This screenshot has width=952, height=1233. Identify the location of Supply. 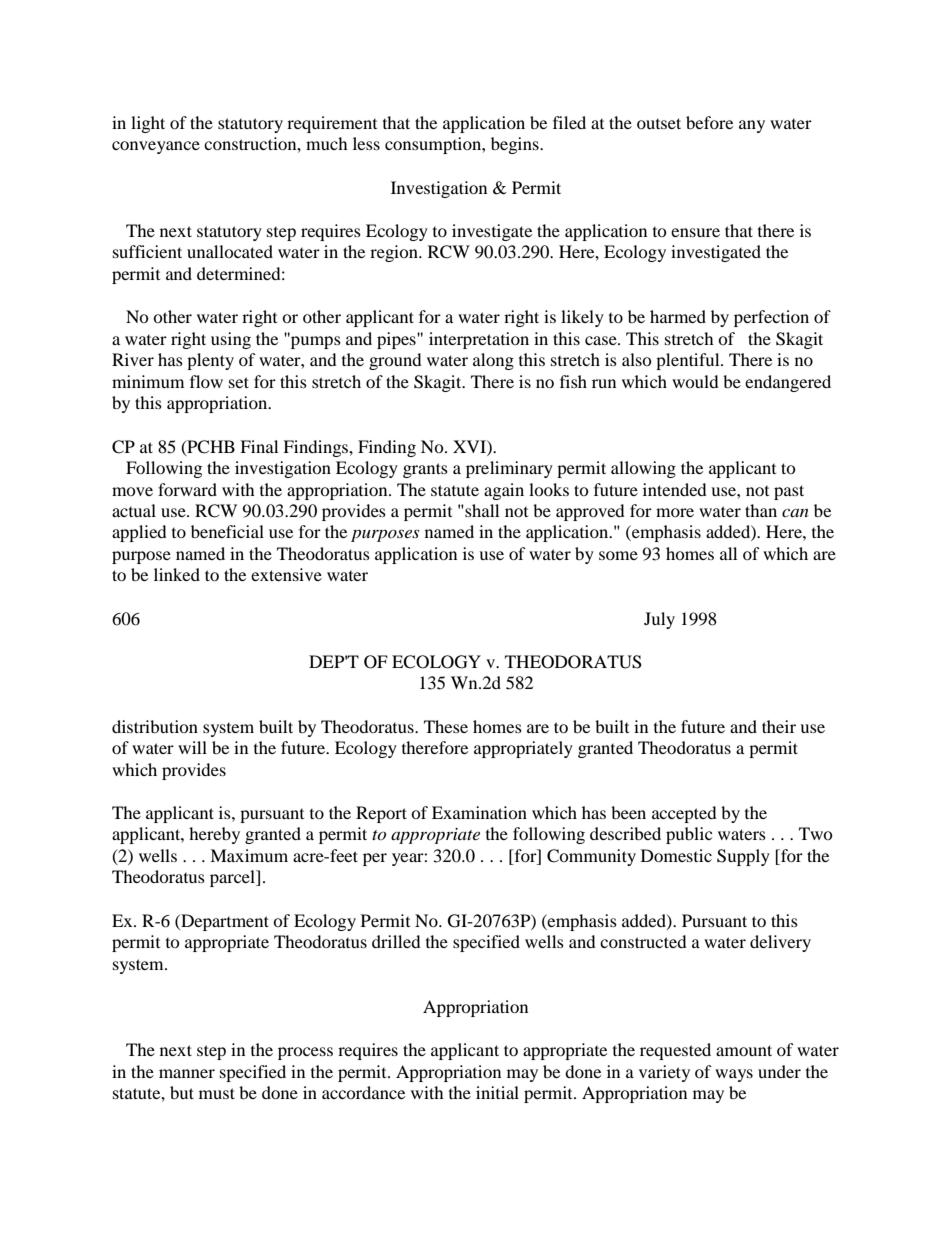
(743, 857).
